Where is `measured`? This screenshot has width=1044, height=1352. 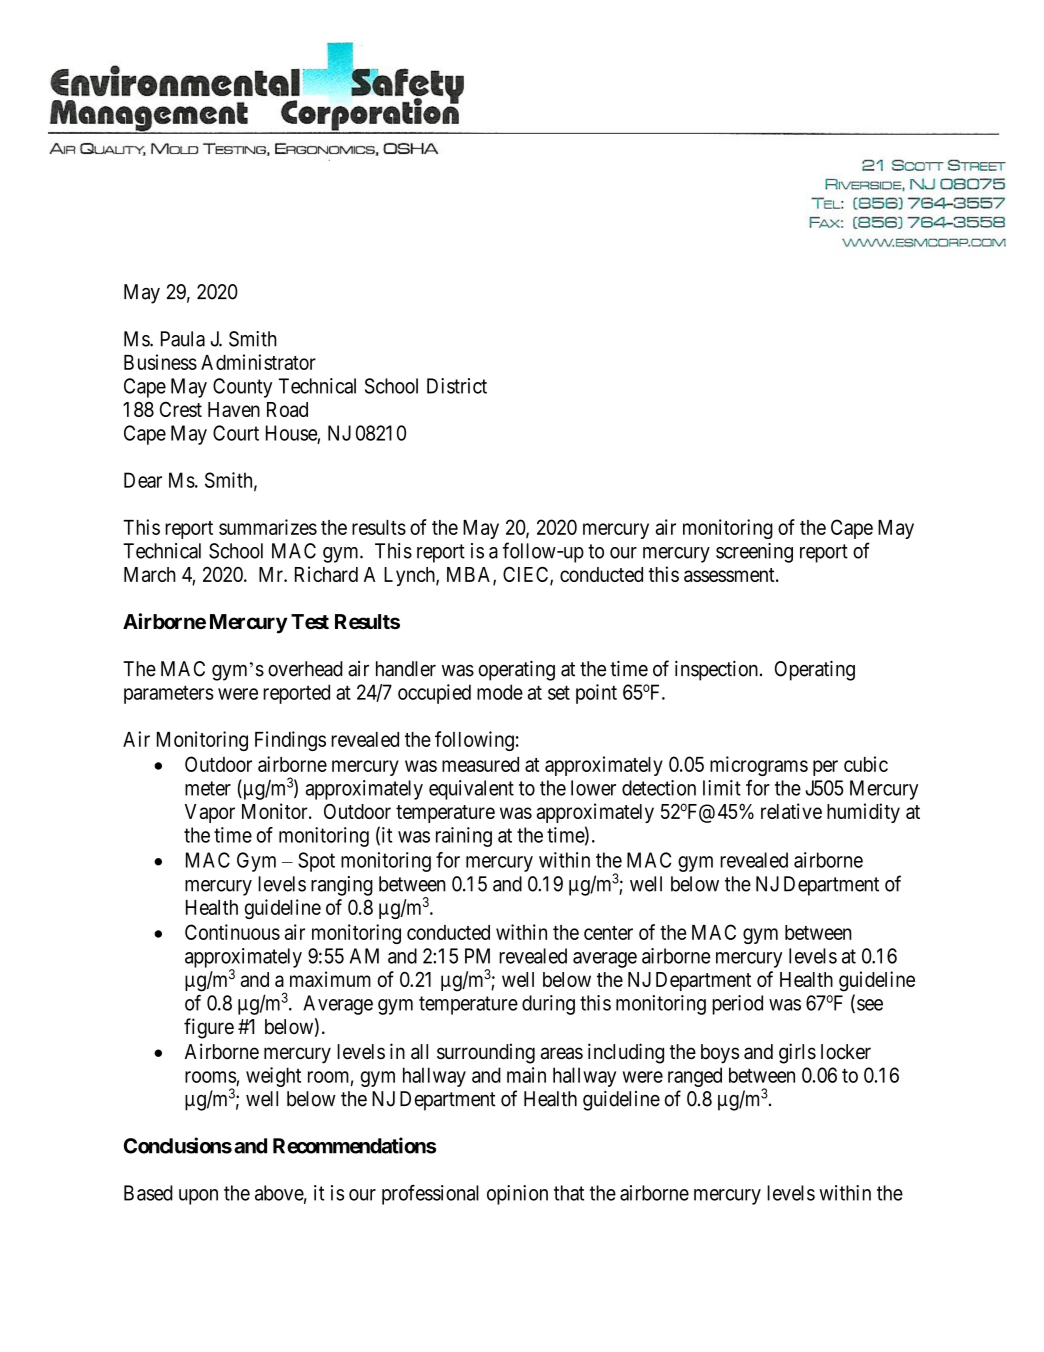
measured is located at coordinates (480, 764).
